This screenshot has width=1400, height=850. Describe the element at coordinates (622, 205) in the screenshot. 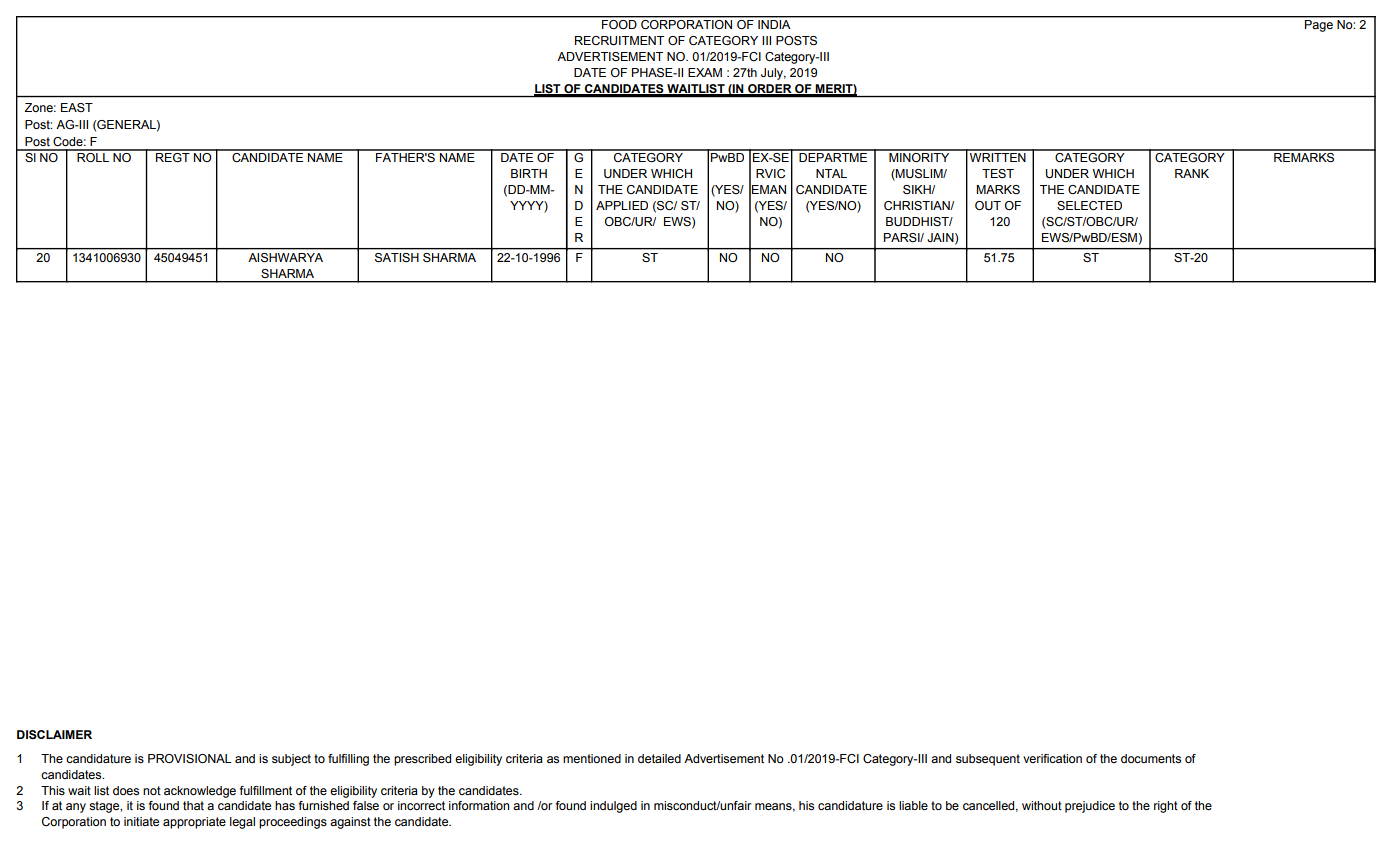

I see `APPLIED` at that location.
